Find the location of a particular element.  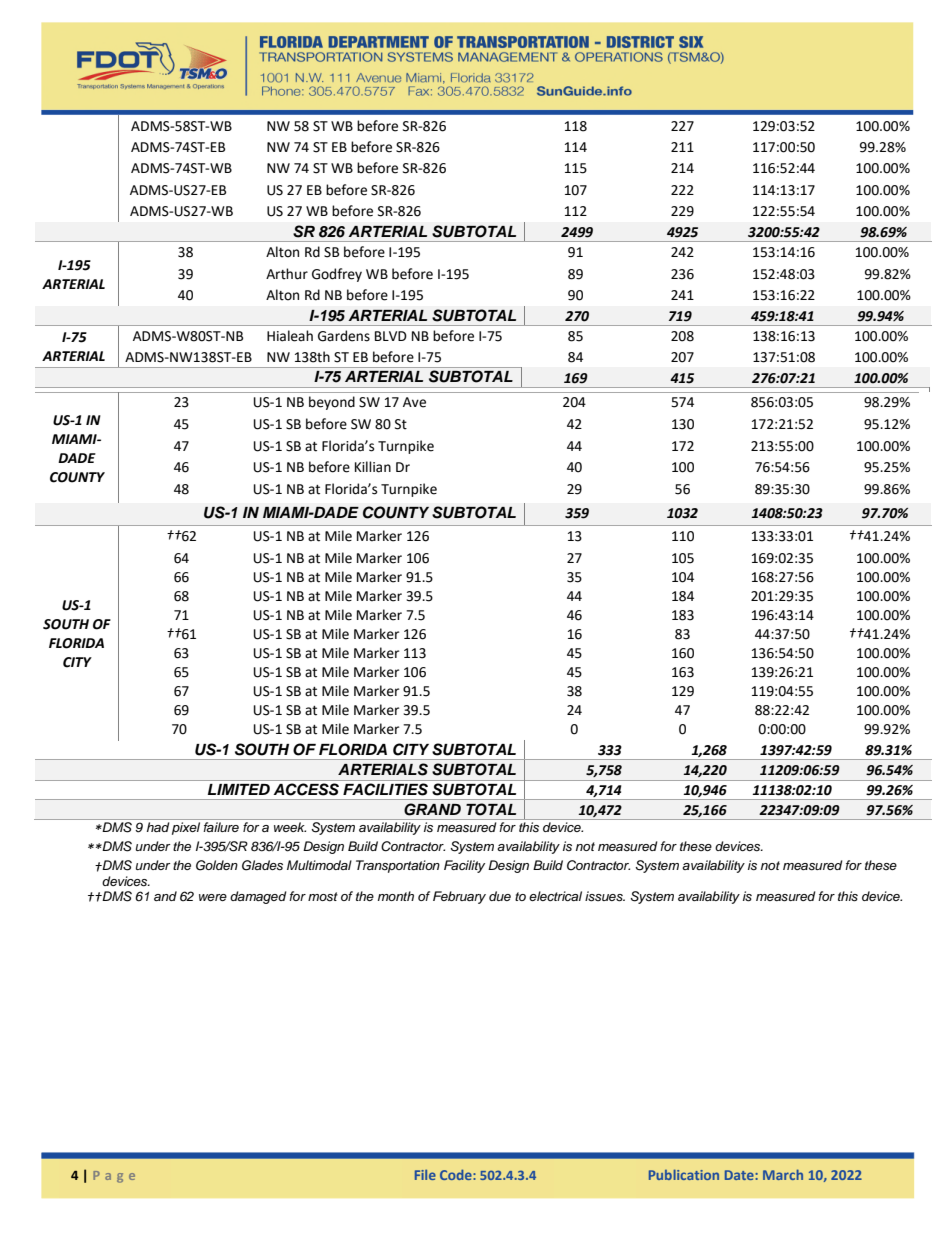

Publication is located at coordinates (684, 1174).
